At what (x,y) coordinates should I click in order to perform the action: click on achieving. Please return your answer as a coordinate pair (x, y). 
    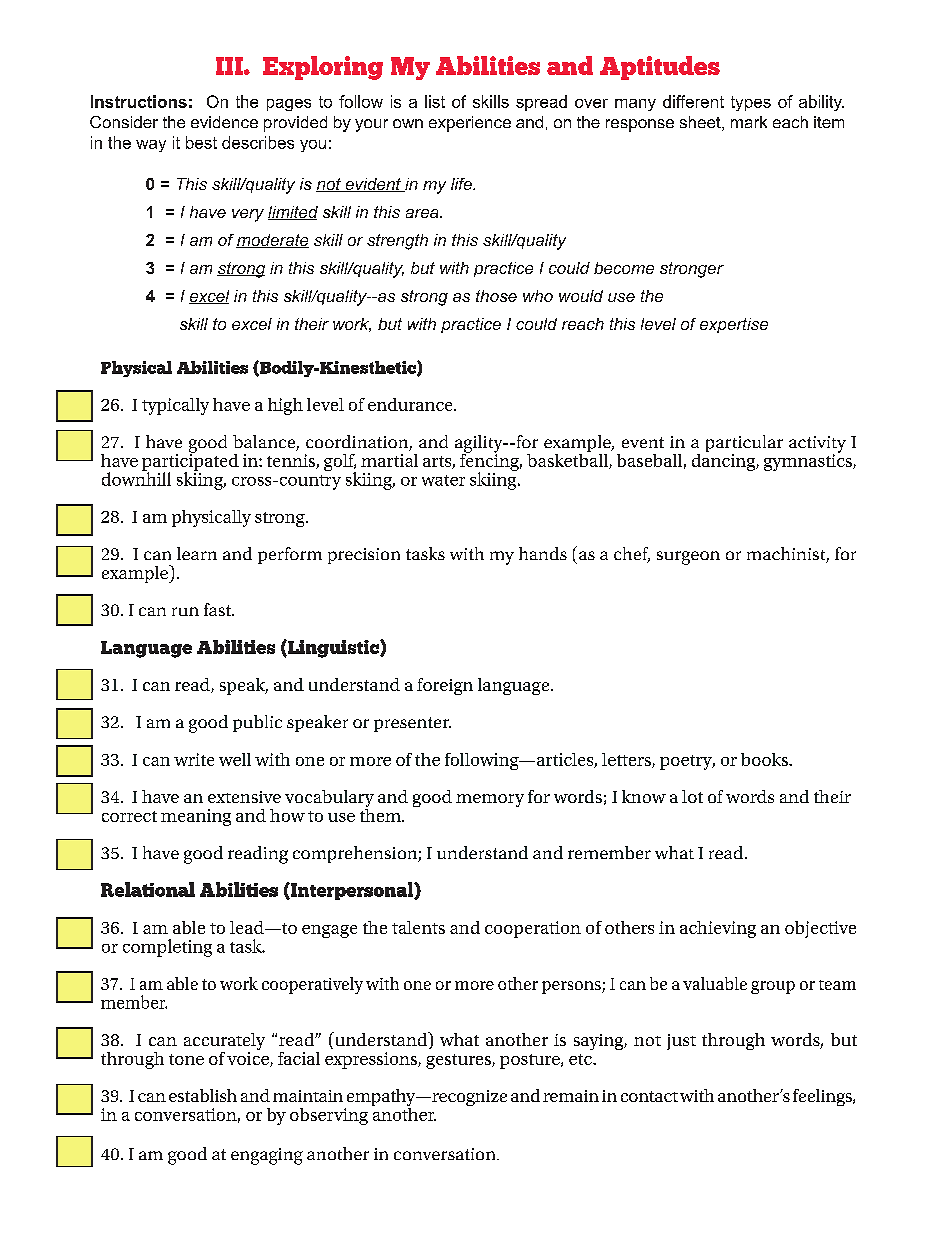
    Looking at the image, I should click on (718, 929).
